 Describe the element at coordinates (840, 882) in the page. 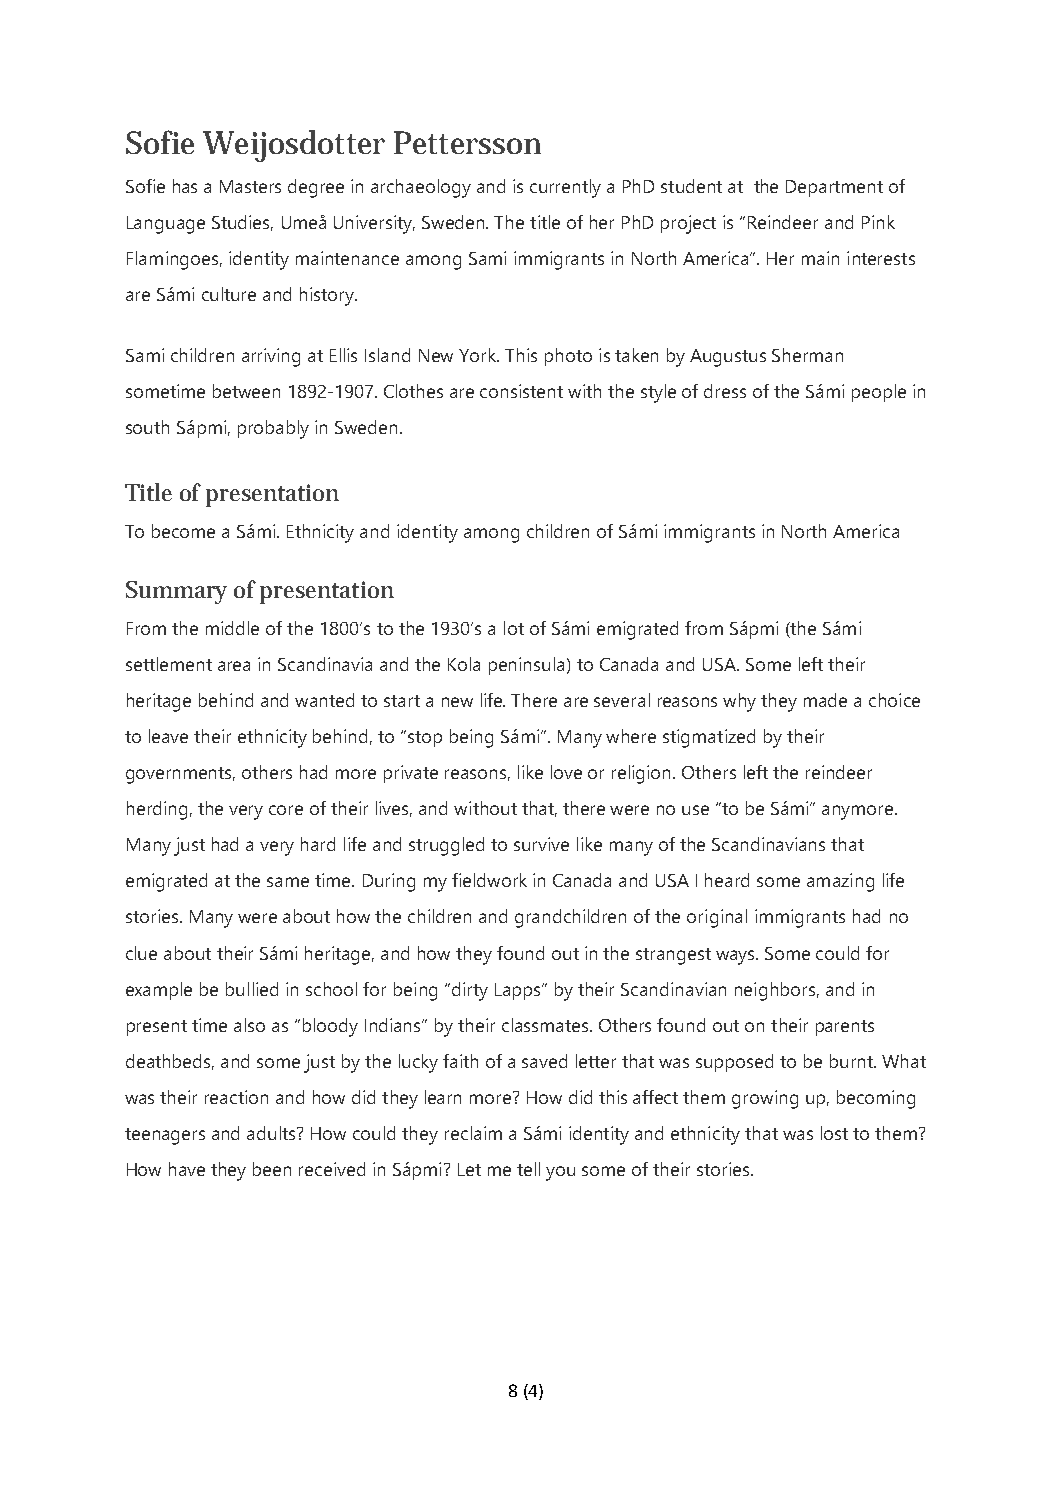

I see `amazing` at that location.
